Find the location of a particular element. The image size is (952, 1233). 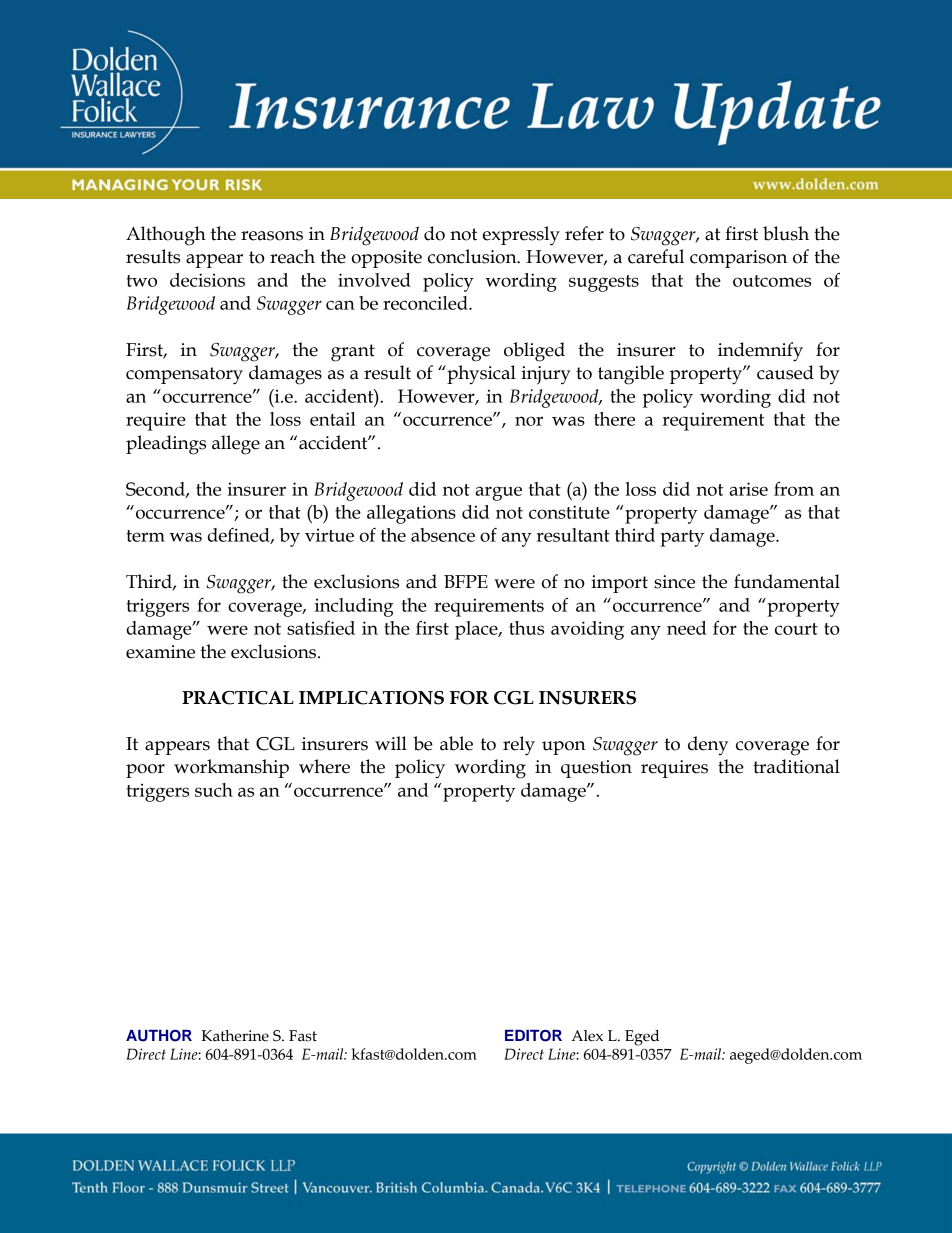

Alex is located at coordinates (587, 1036).
